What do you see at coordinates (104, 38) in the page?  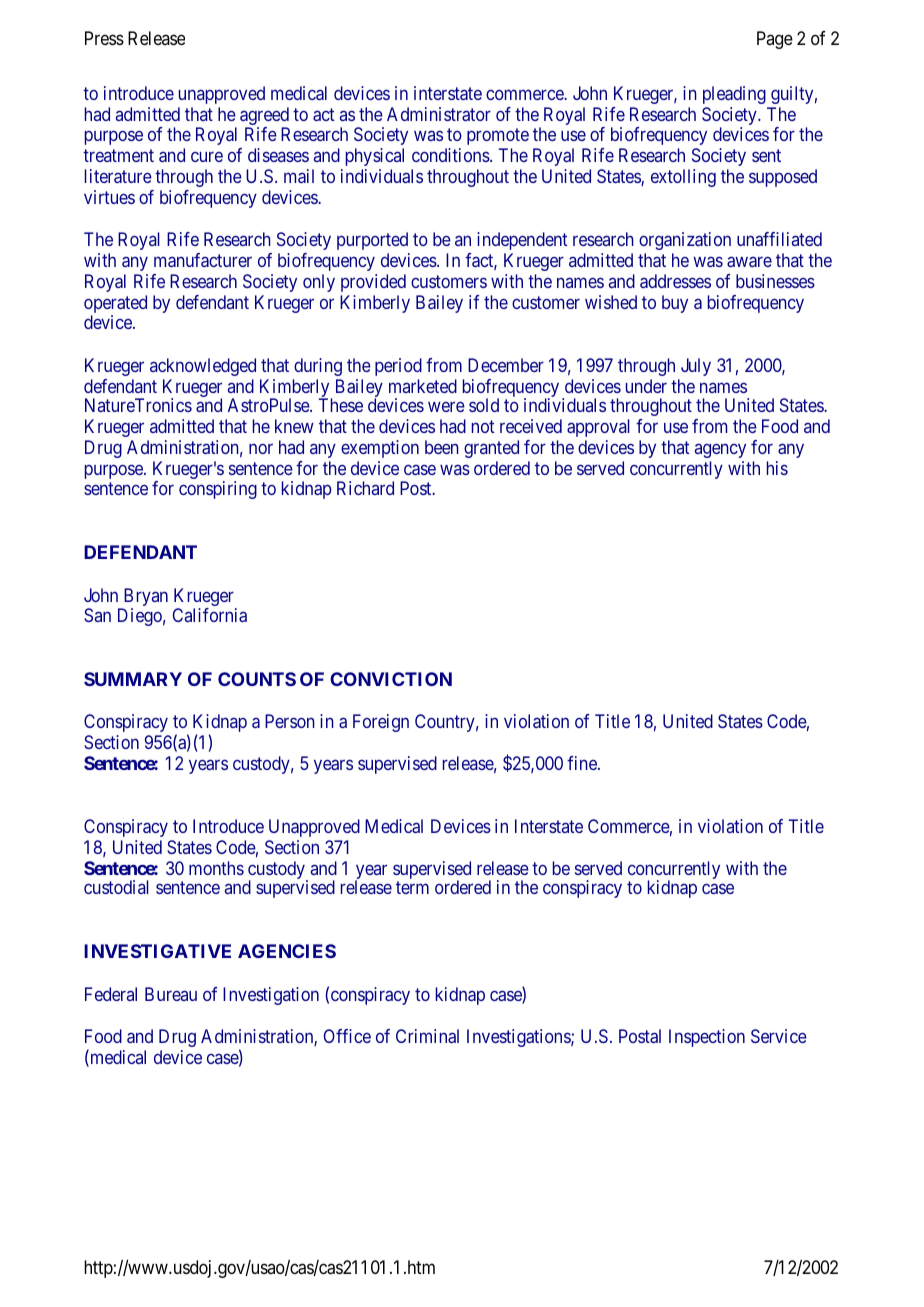 I see `Press` at bounding box center [104, 38].
